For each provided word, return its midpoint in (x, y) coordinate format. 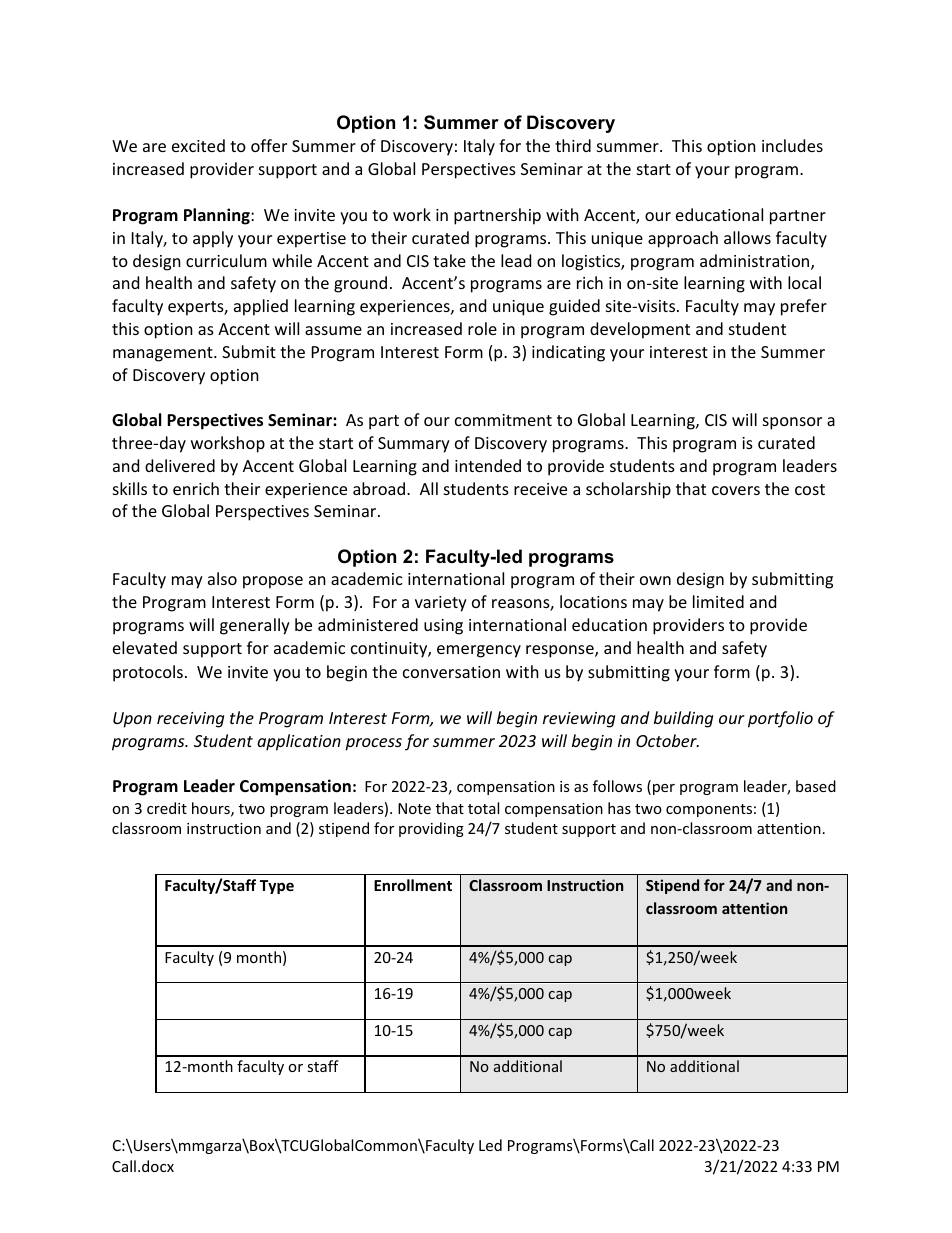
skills (130, 488)
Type (277, 887)
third (573, 145)
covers (736, 490)
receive (540, 489)
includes (792, 145)
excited (198, 145)
